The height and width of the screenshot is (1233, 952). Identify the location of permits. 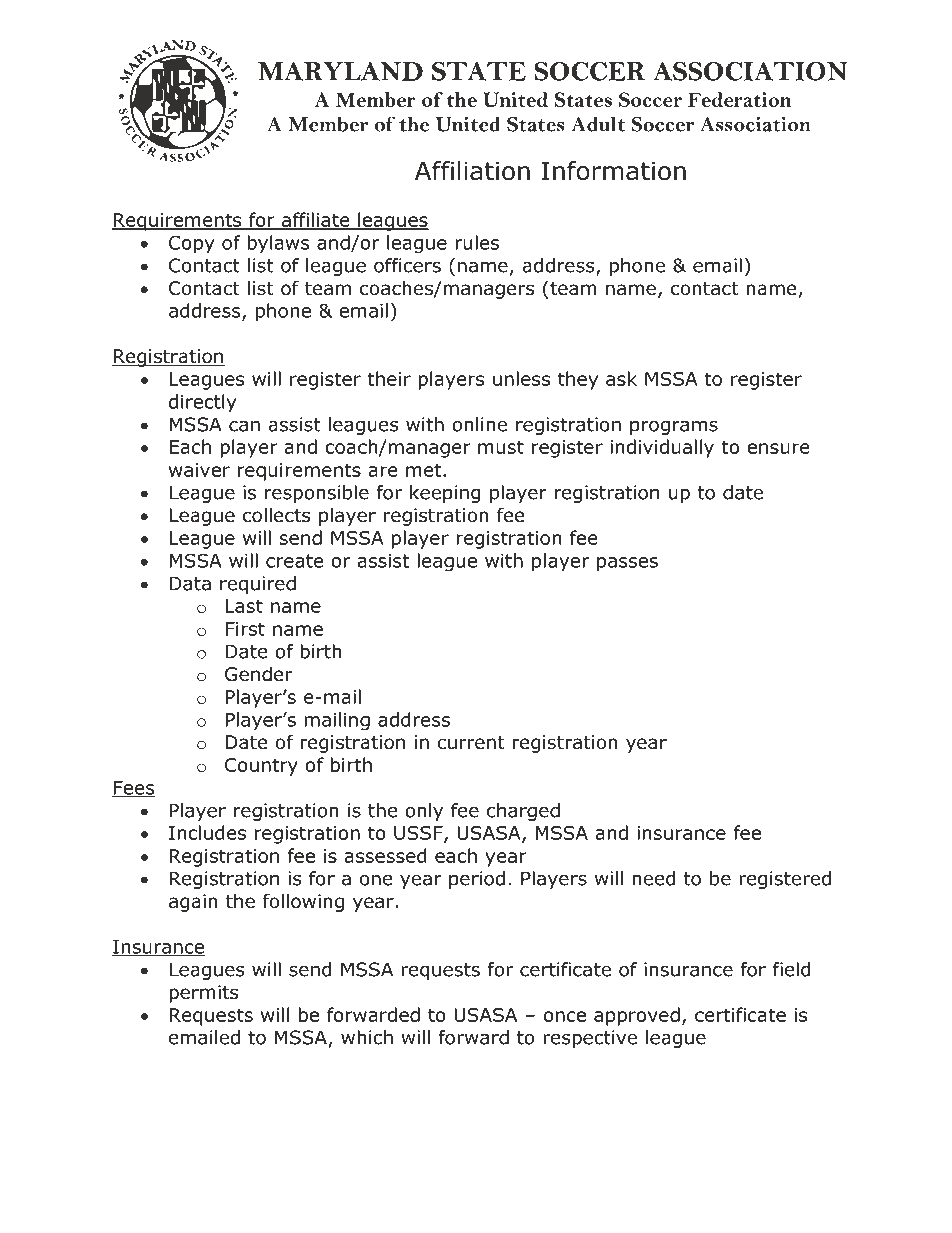
(203, 994).
